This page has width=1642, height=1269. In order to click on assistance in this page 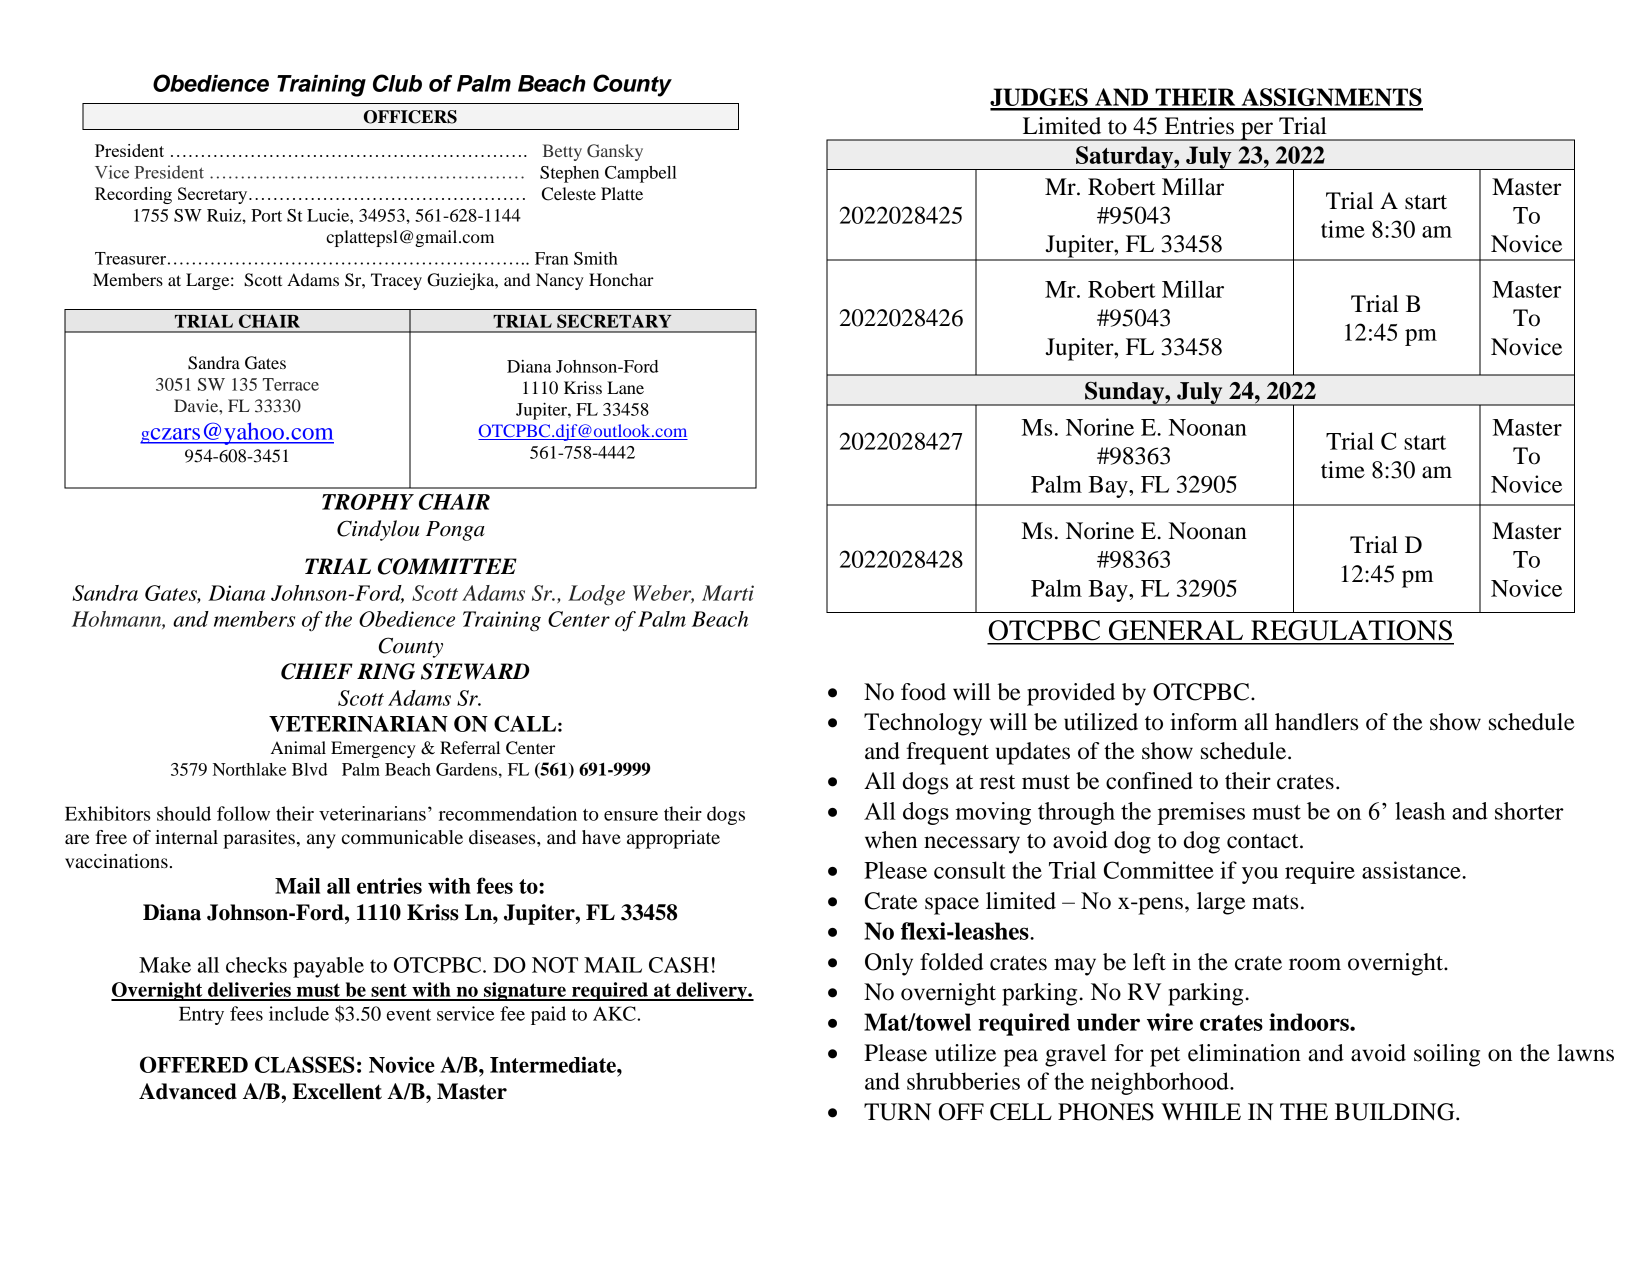, I will do `click(1412, 870)`.
